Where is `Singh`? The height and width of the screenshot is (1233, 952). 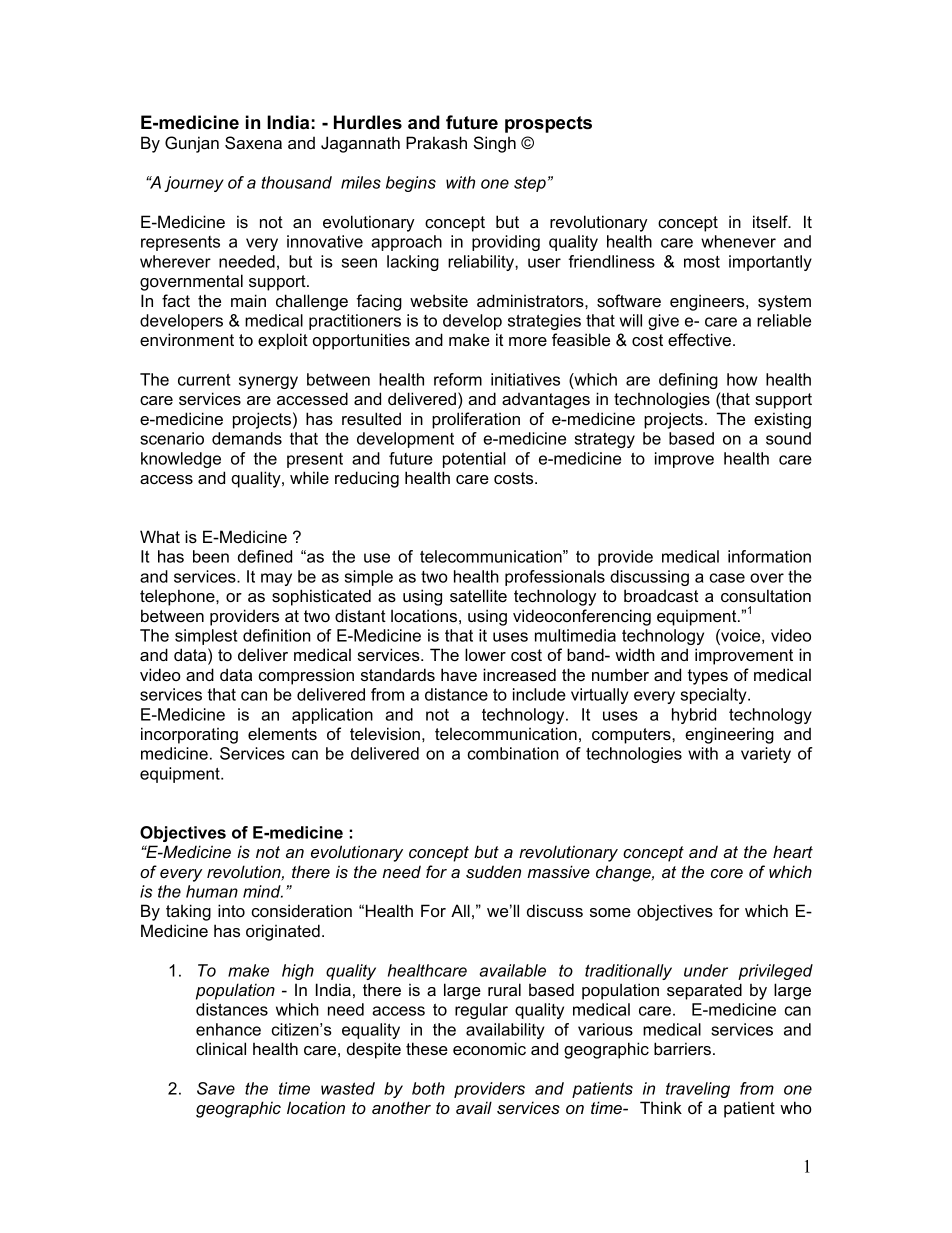
Singh is located at coordinates (495, 144).
